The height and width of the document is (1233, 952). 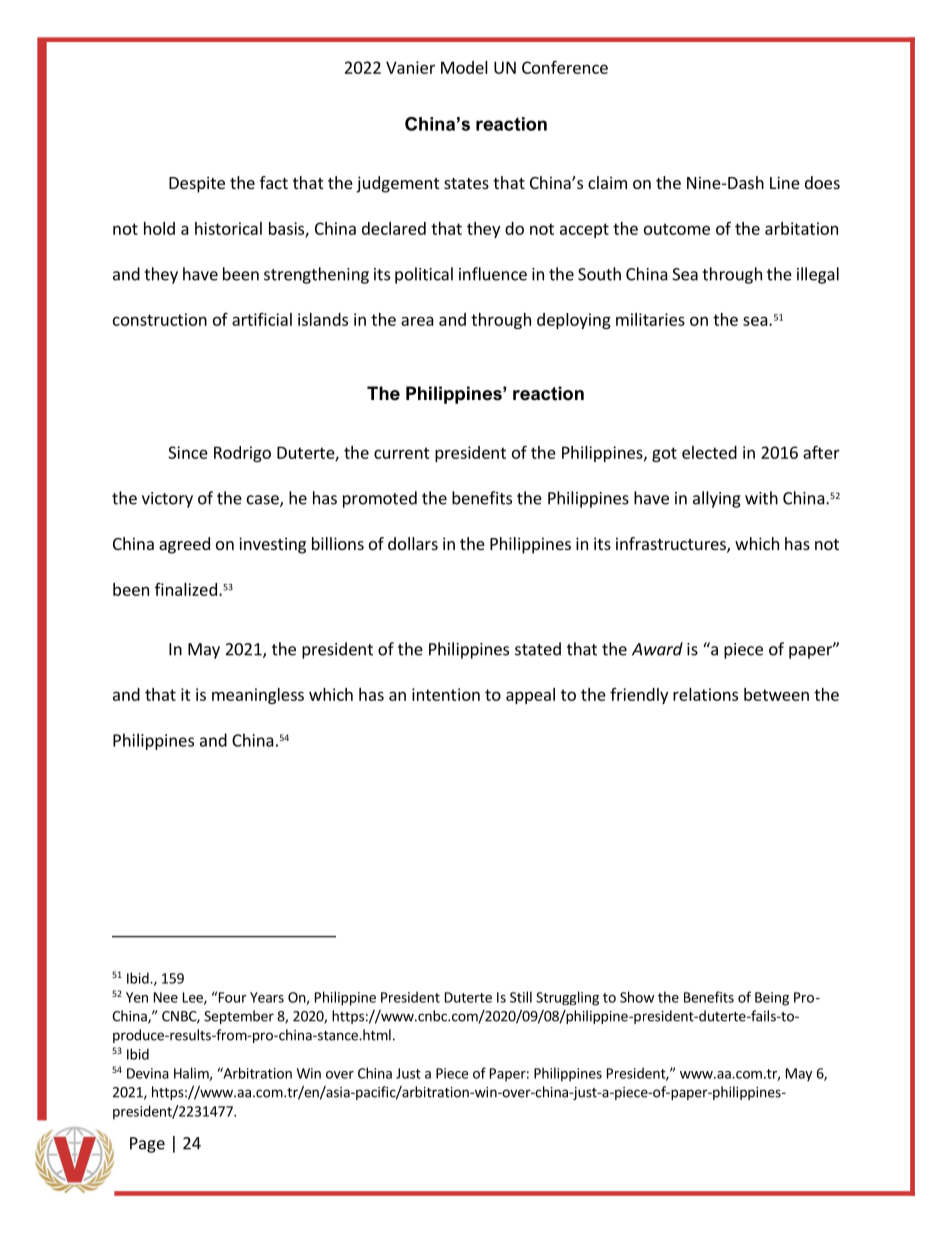 What do you see at coordinates (464, 67) in the document?
I see `Model` at bounding box center [464, 67].
